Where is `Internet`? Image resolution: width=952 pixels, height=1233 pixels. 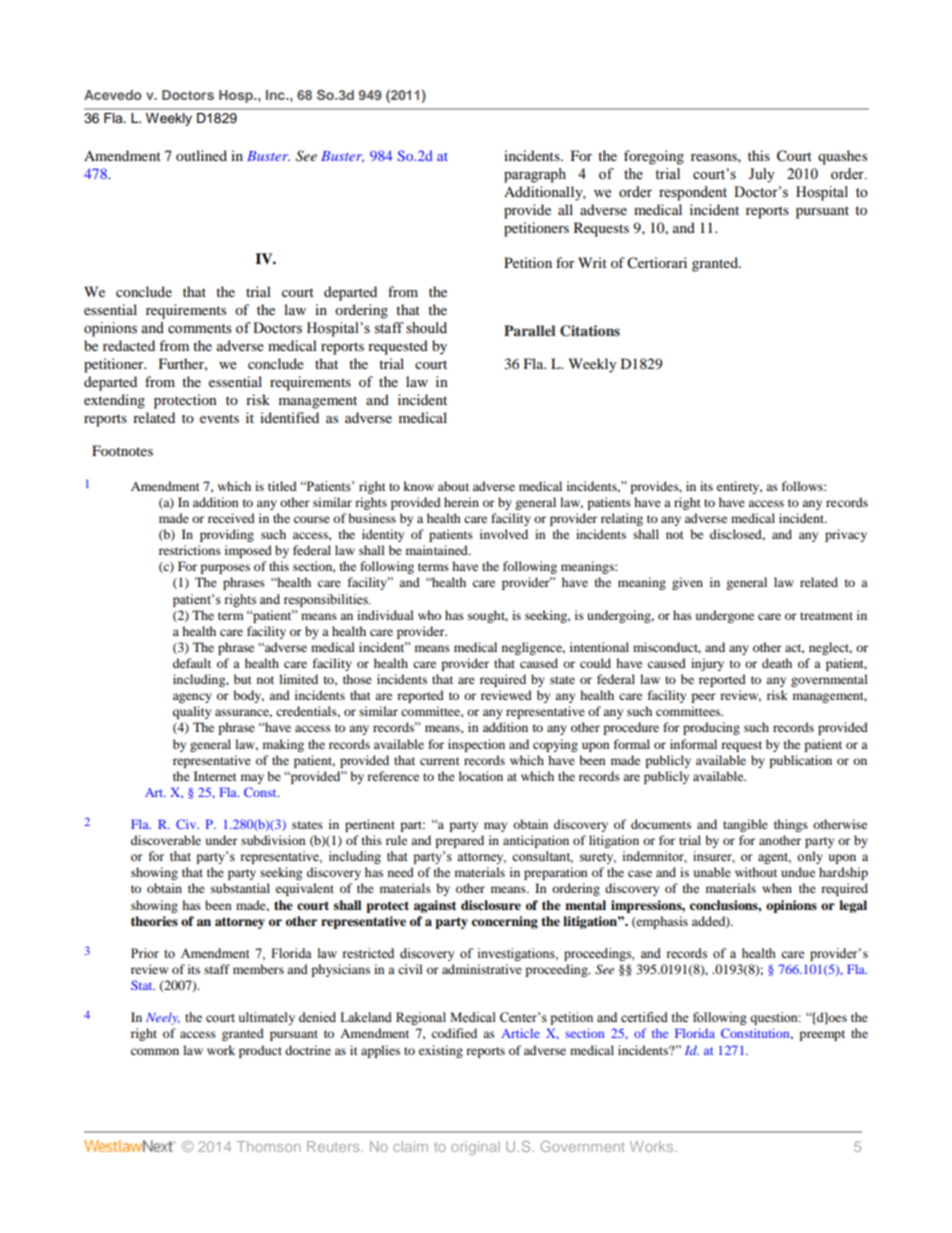 Internet is located at coordinates (215, 776).
